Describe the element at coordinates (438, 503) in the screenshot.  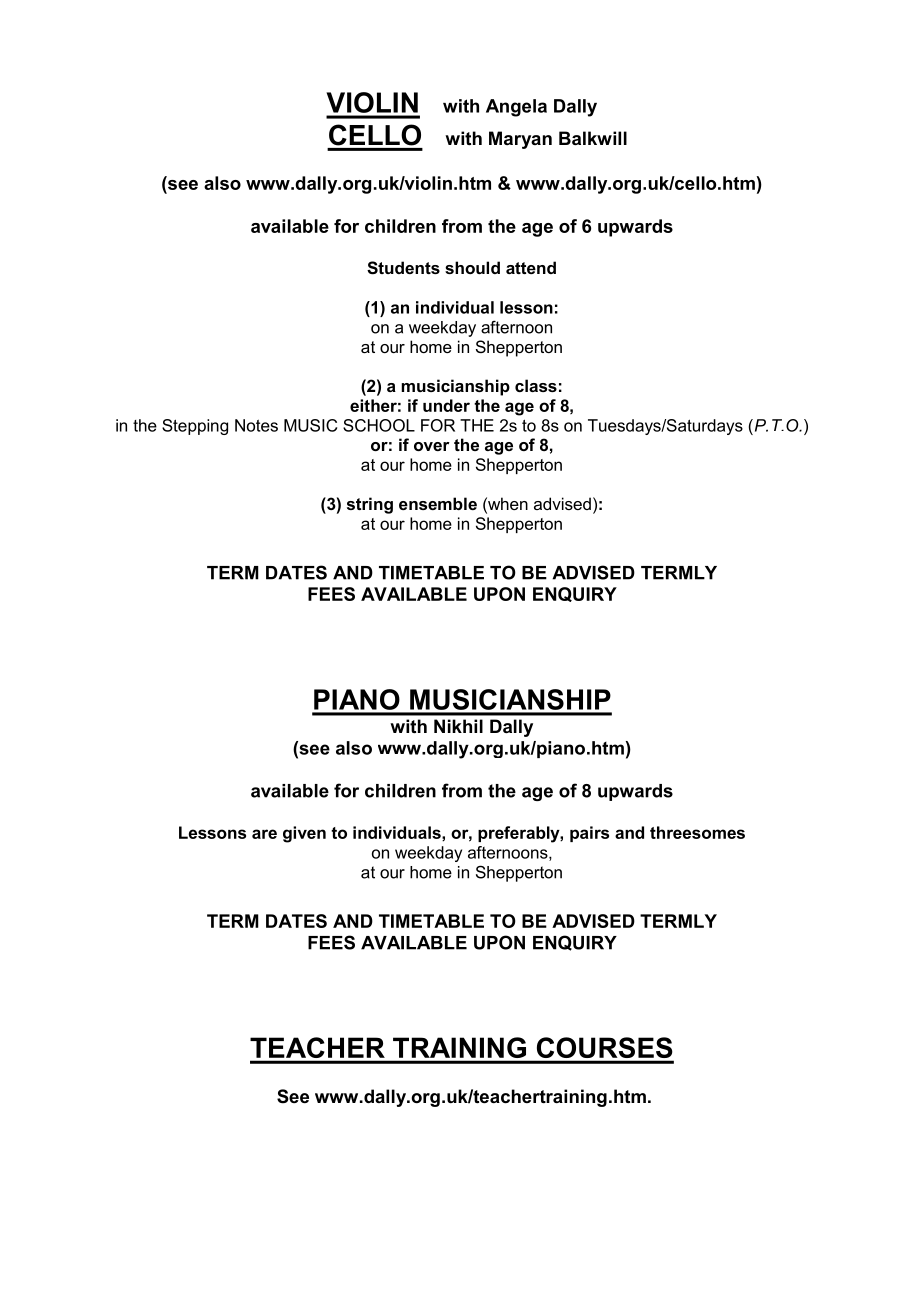
I see `ensemble` at that location.
